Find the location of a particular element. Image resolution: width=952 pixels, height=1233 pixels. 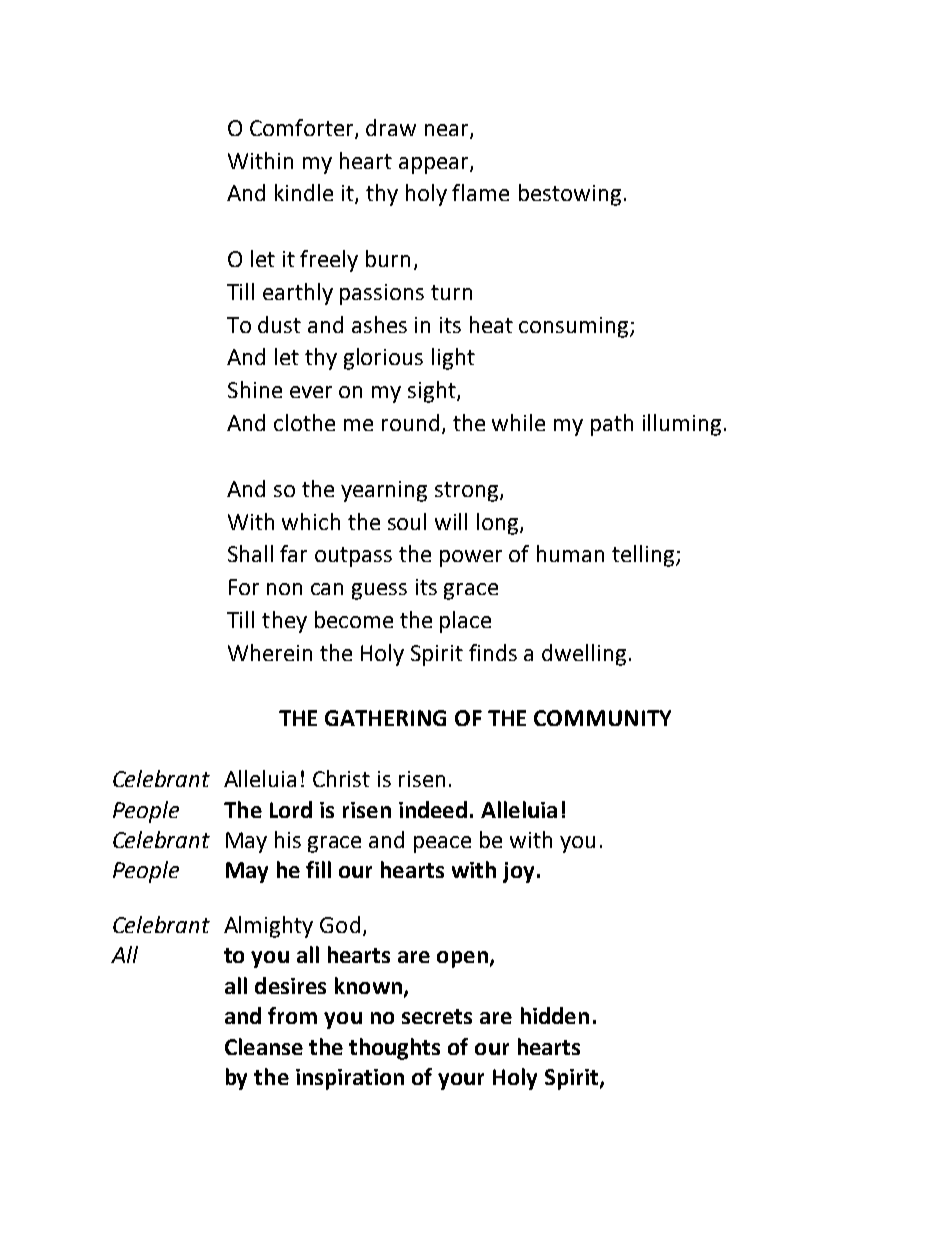

finds is located at coordinates (493, 652).
